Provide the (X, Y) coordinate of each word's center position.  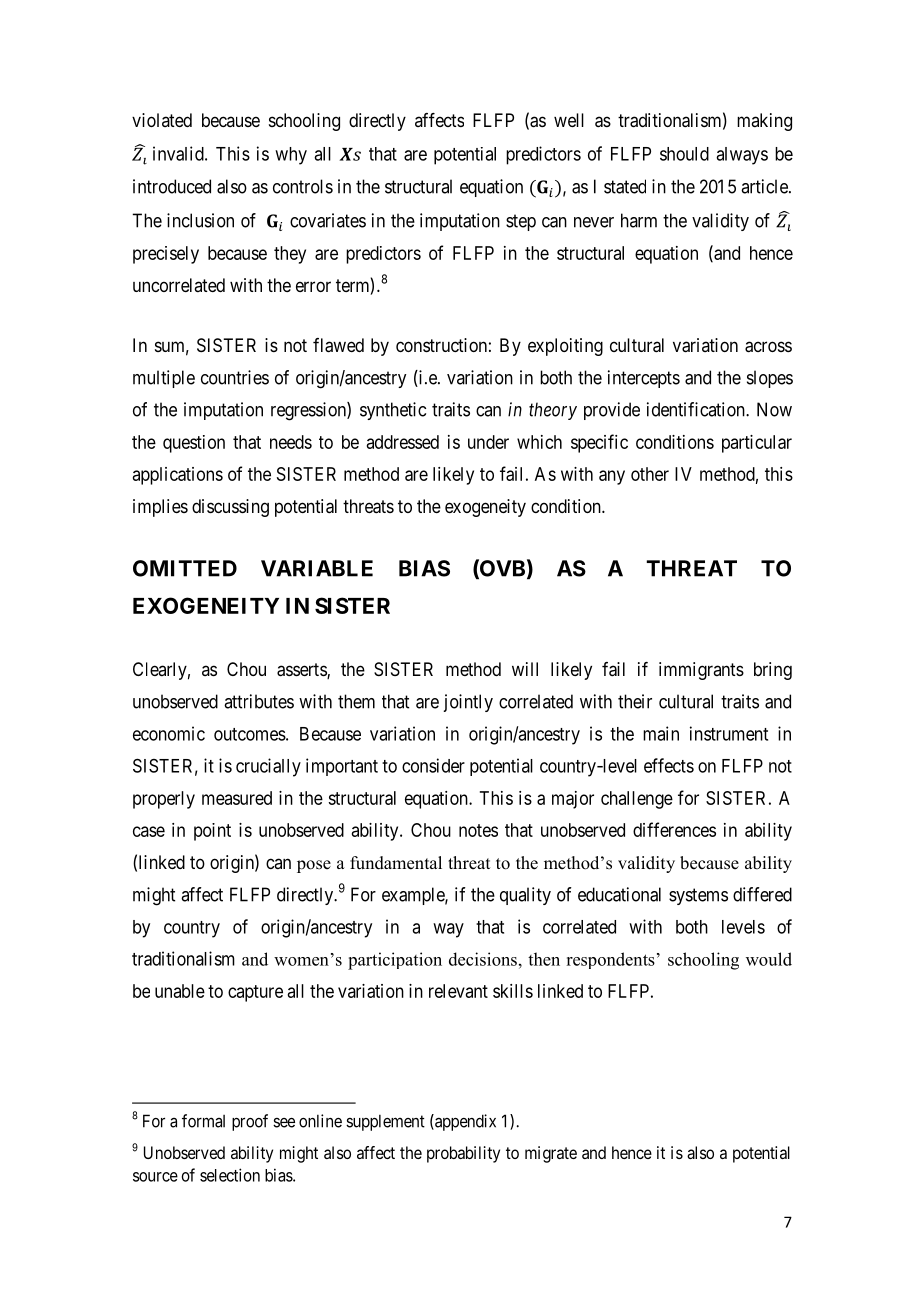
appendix (464, 1122)
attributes (259, 701)
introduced (172, 186)
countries (235, 377)
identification (697, 409)
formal (203, 1121)
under (488, 442)
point (212, 832)
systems (698, 896)
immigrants (701, 671)
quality (525, 896)
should (684, 154)
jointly (468, 703)
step (521, 222)
